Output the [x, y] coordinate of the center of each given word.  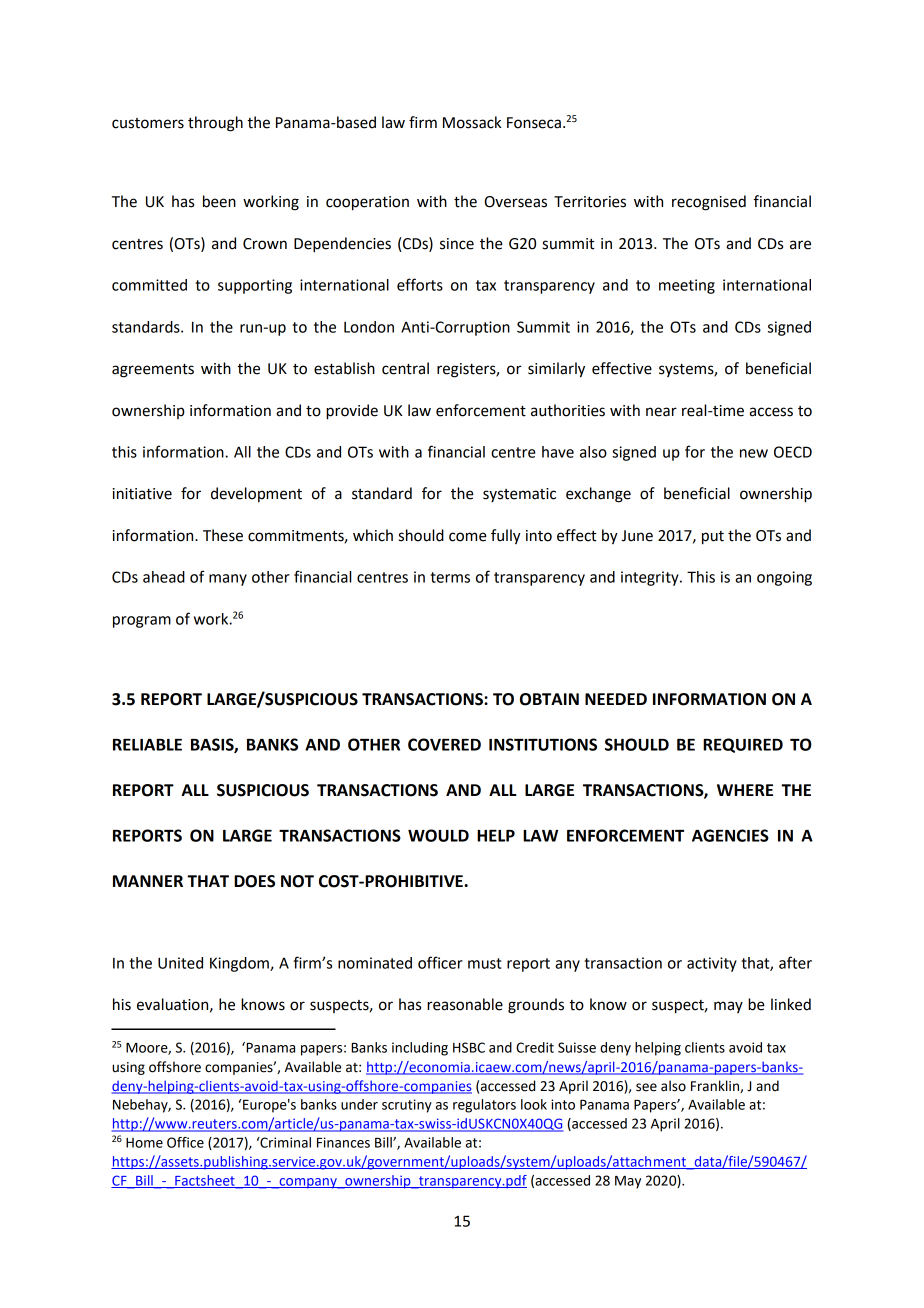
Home [144, 1143]
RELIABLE [147, 745]
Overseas [516, 202]
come [468, 537]
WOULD [438, 835]
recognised [709, 203]
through [215, 124]
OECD [793, 452]
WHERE [745, 790]
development [256, 494]
